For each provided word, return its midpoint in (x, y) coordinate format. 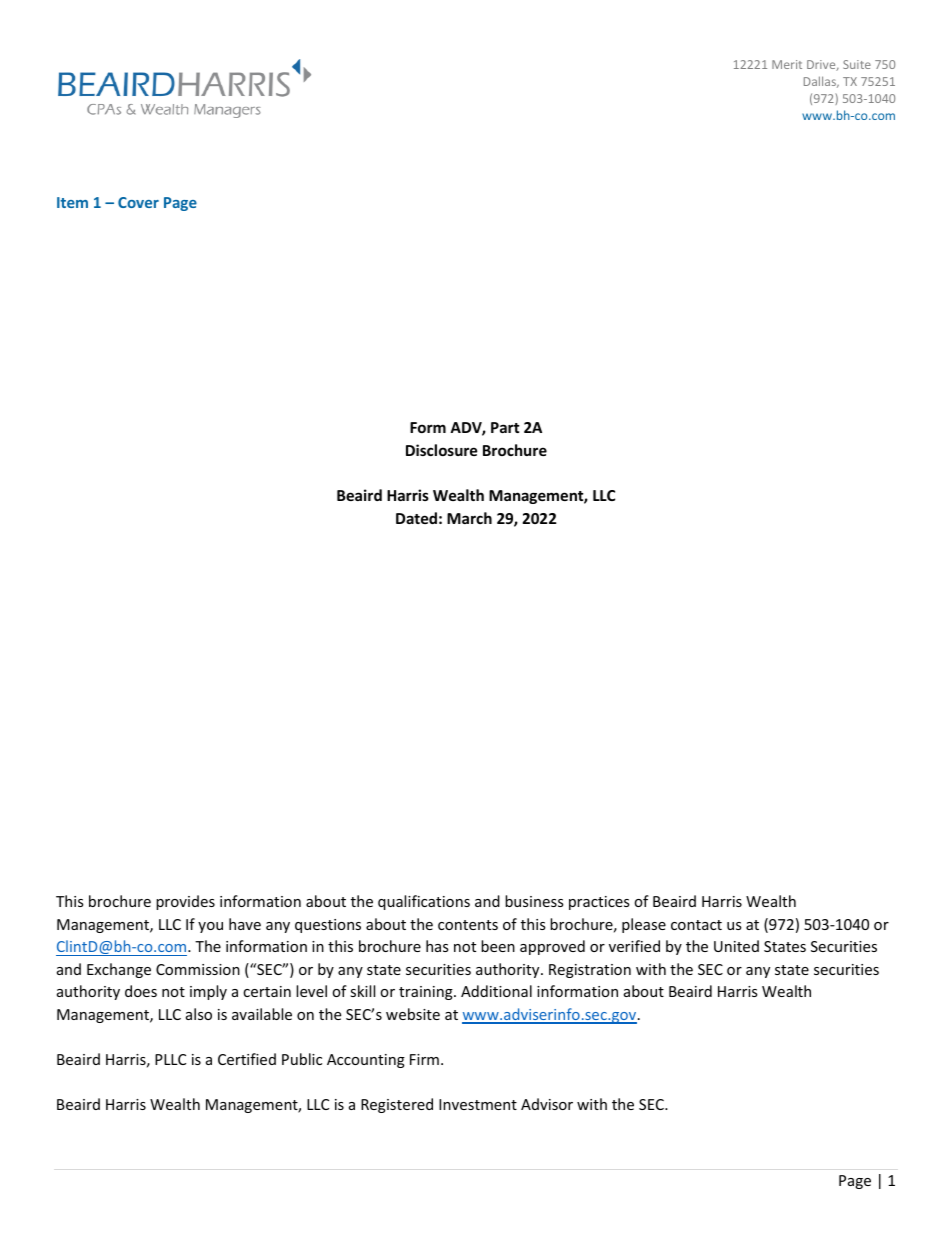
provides (185, 902)
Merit (787, 64)
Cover (138, 202)
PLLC (170, 1059)
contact (696, 925)
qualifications (424, 902)
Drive (822, 65)
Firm (424, 1059)
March (469, 518)
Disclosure (442, 450)
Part (505, 427)
